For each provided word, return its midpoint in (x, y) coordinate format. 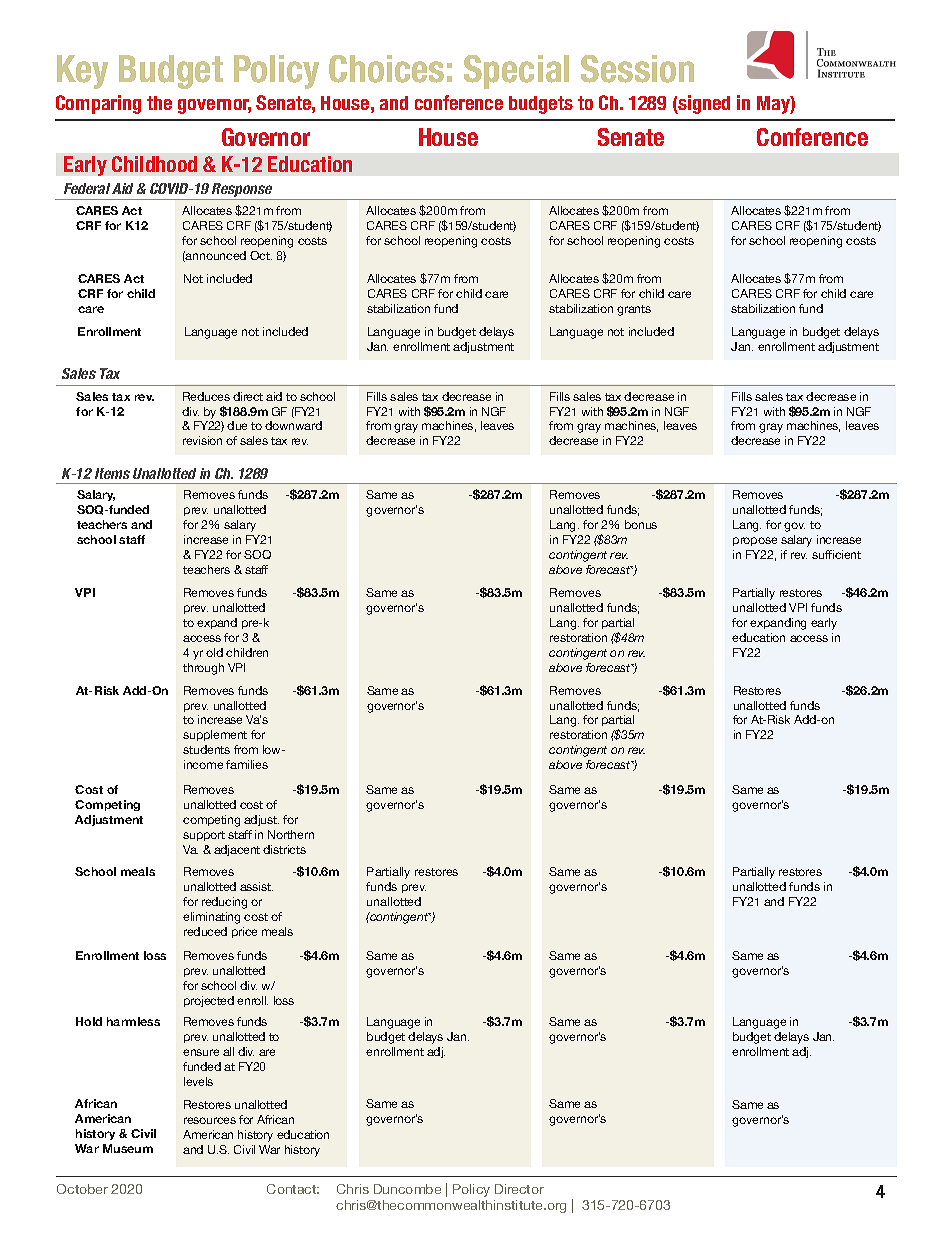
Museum (128, 1148)
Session (637, 69)
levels (198, 1081)
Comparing (98, 104)
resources (210, 1120)
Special (516, 72)
